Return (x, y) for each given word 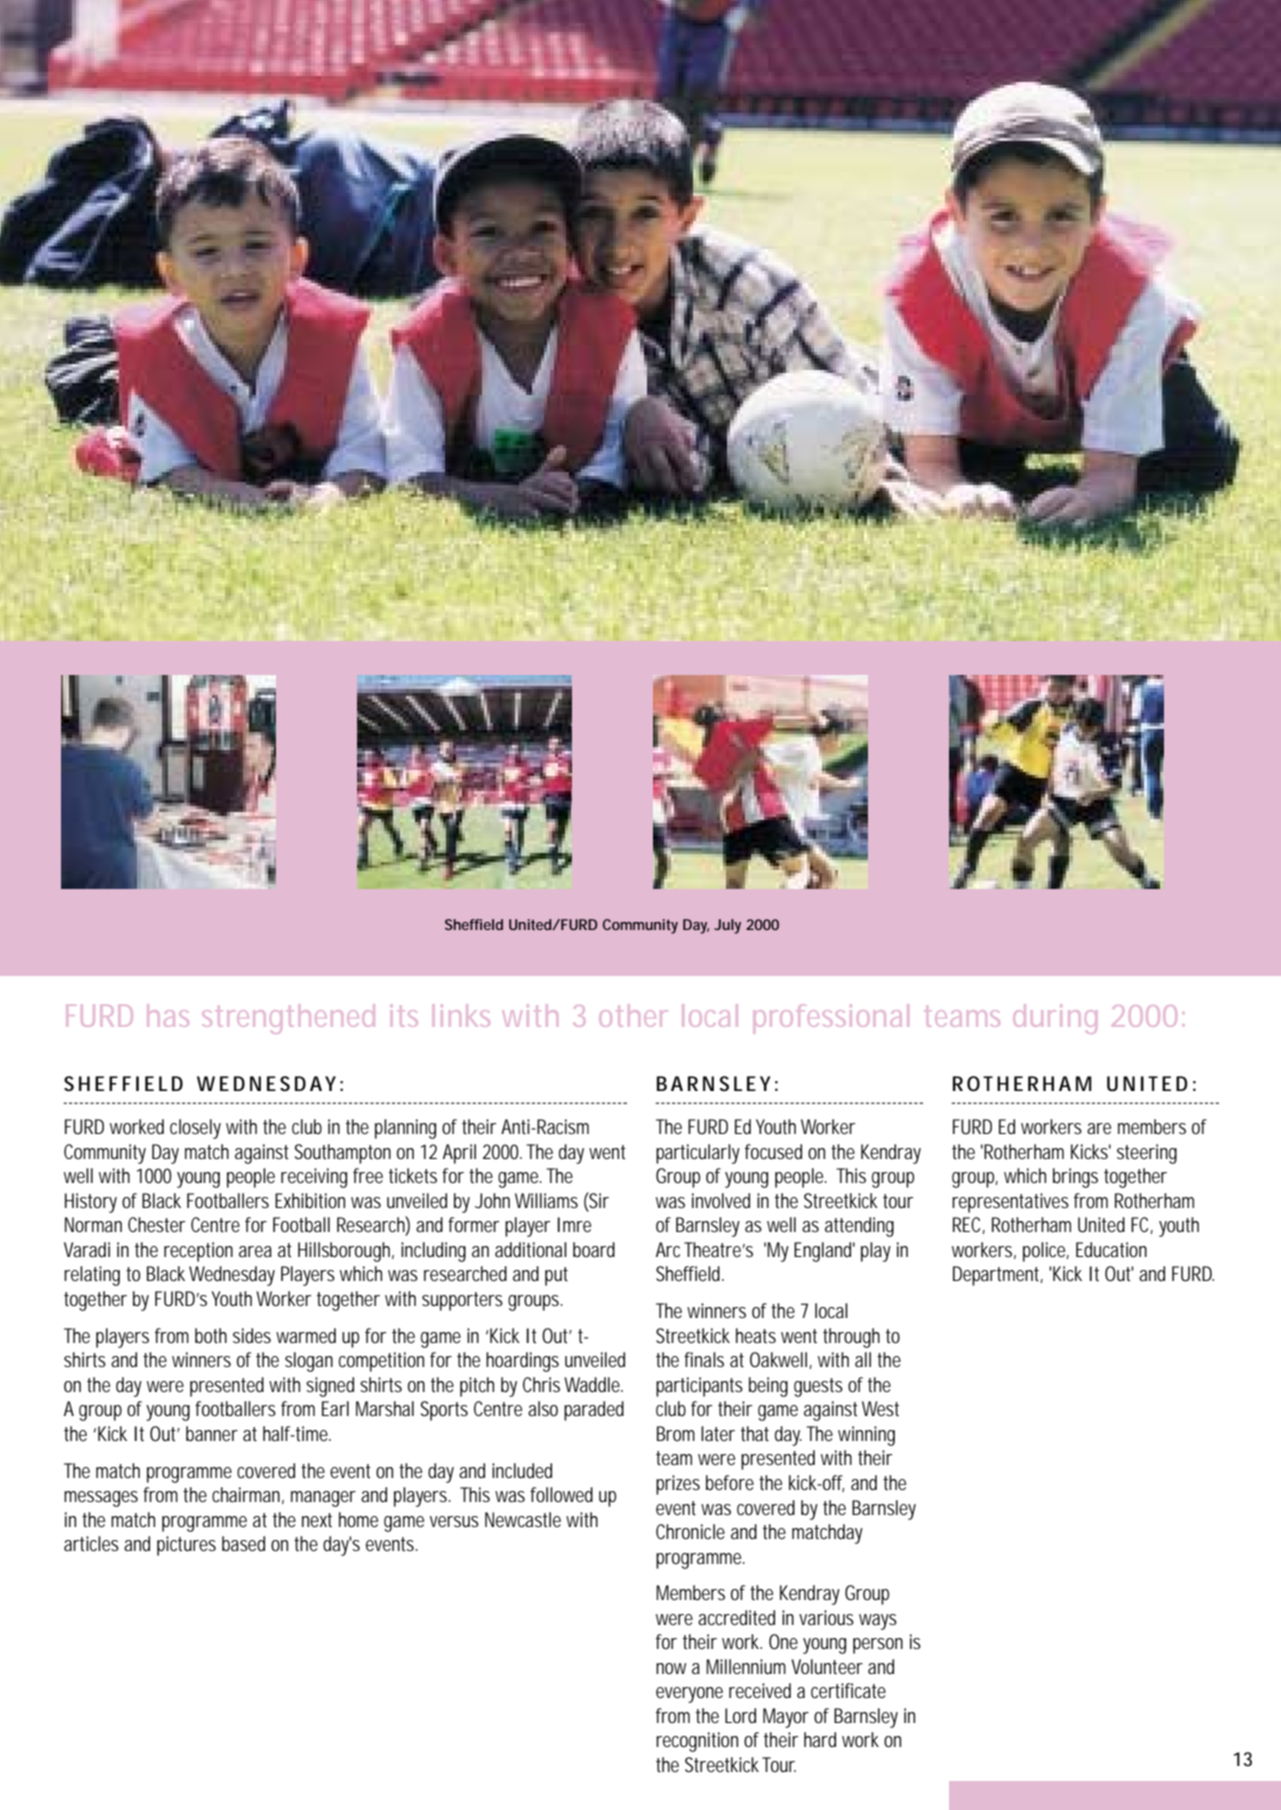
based (243, 1544)
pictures (186, 1546)
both (211, 1336)
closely (195, 1129)
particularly (698, 1154)
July (727, 926)
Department (998, 1276)
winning (866, 1436)
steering (1147, 1154)
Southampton (343, 1154)
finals (704, 1359)
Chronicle (690, 1531)
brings (1075, 1178)
